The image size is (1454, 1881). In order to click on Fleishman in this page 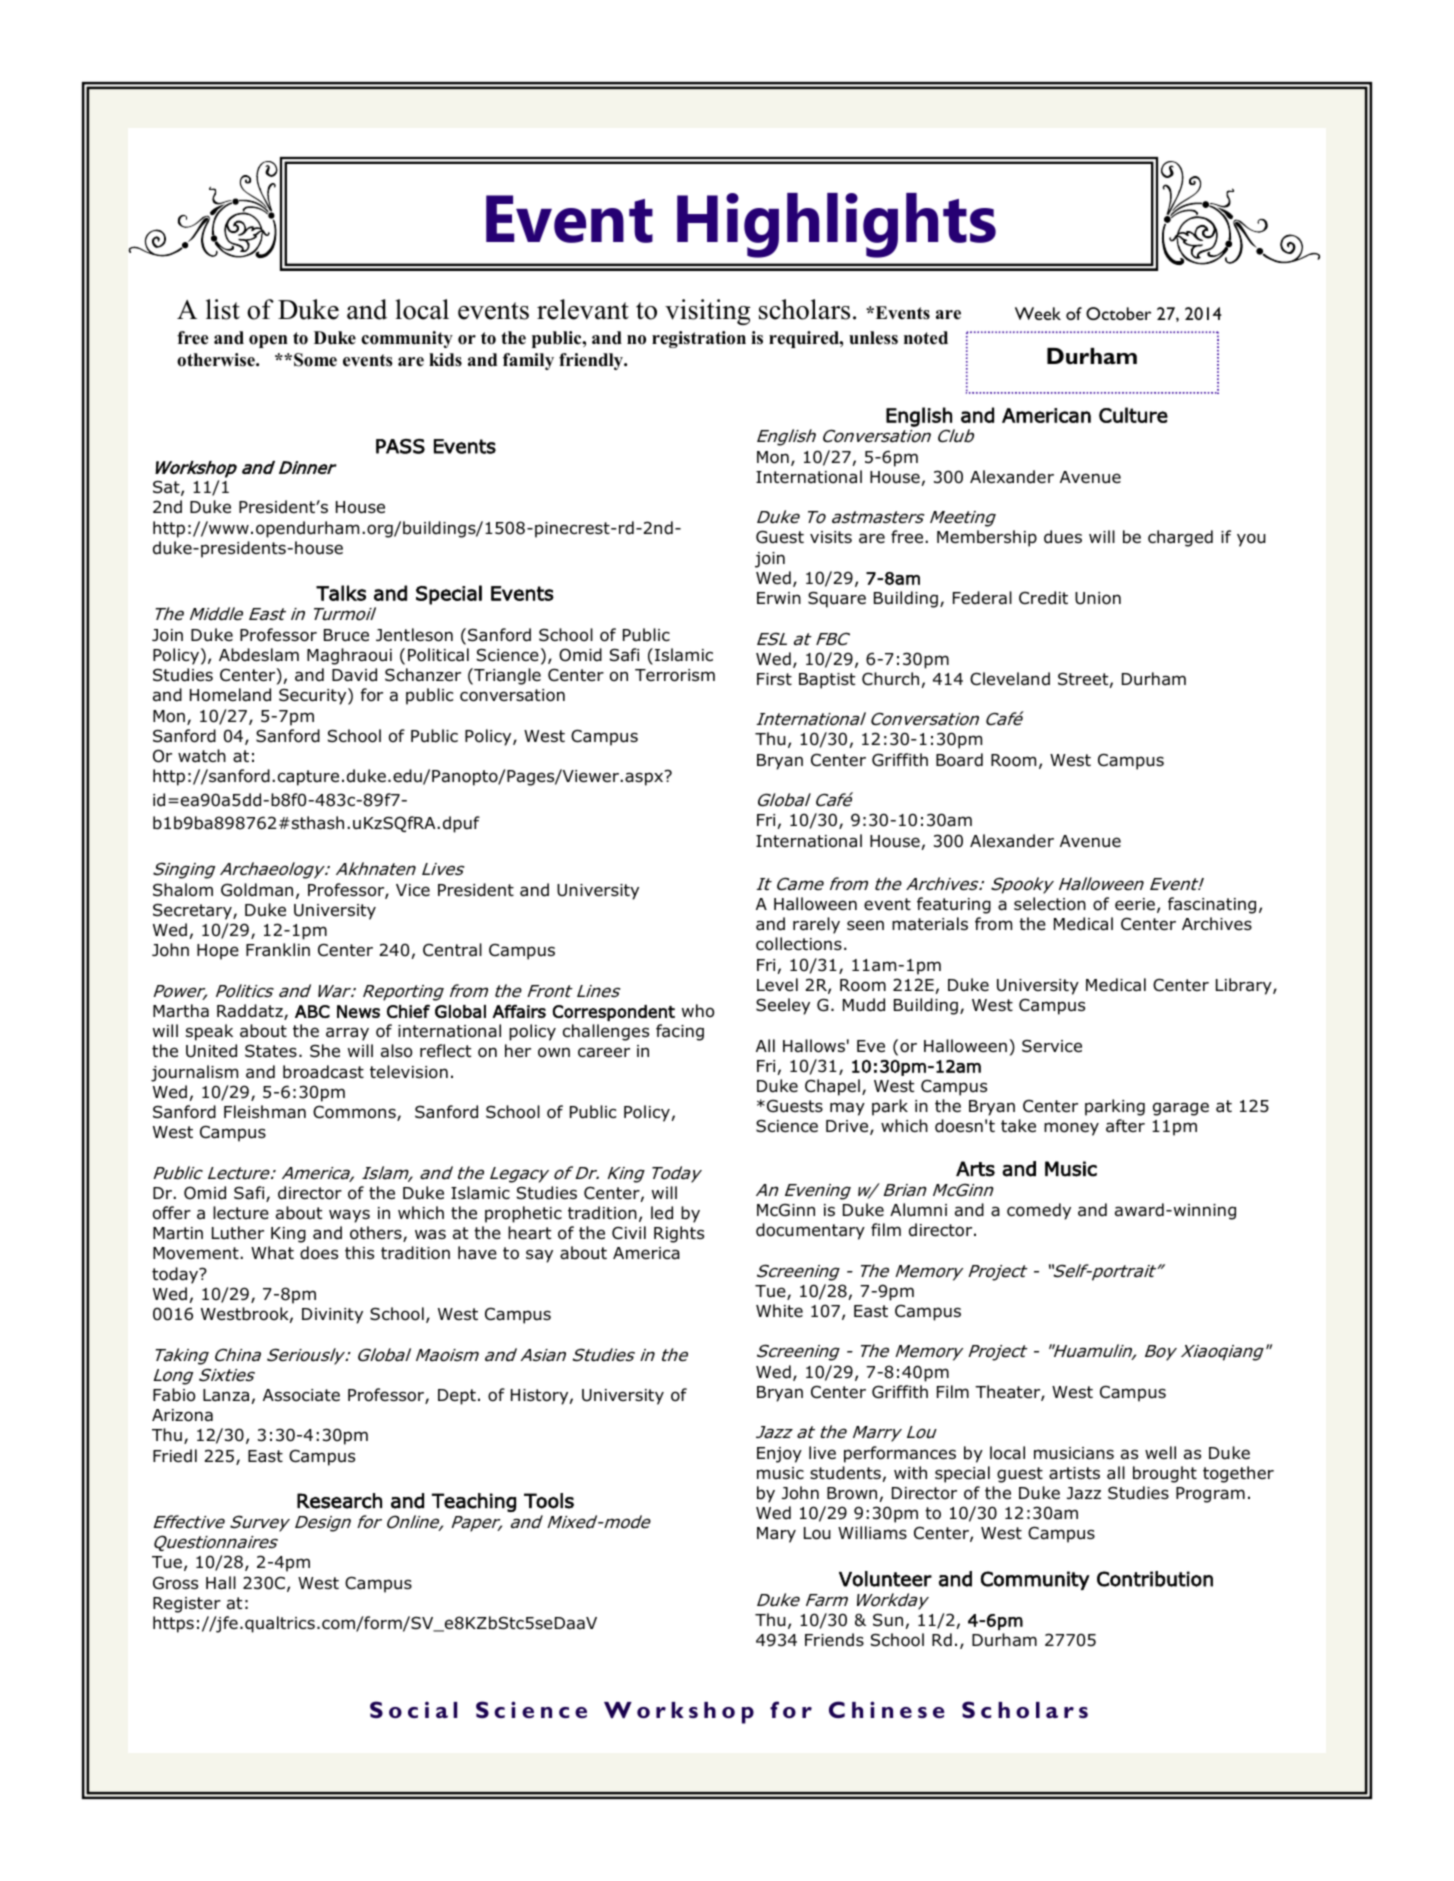, I will do `click(265, 1112)`.
